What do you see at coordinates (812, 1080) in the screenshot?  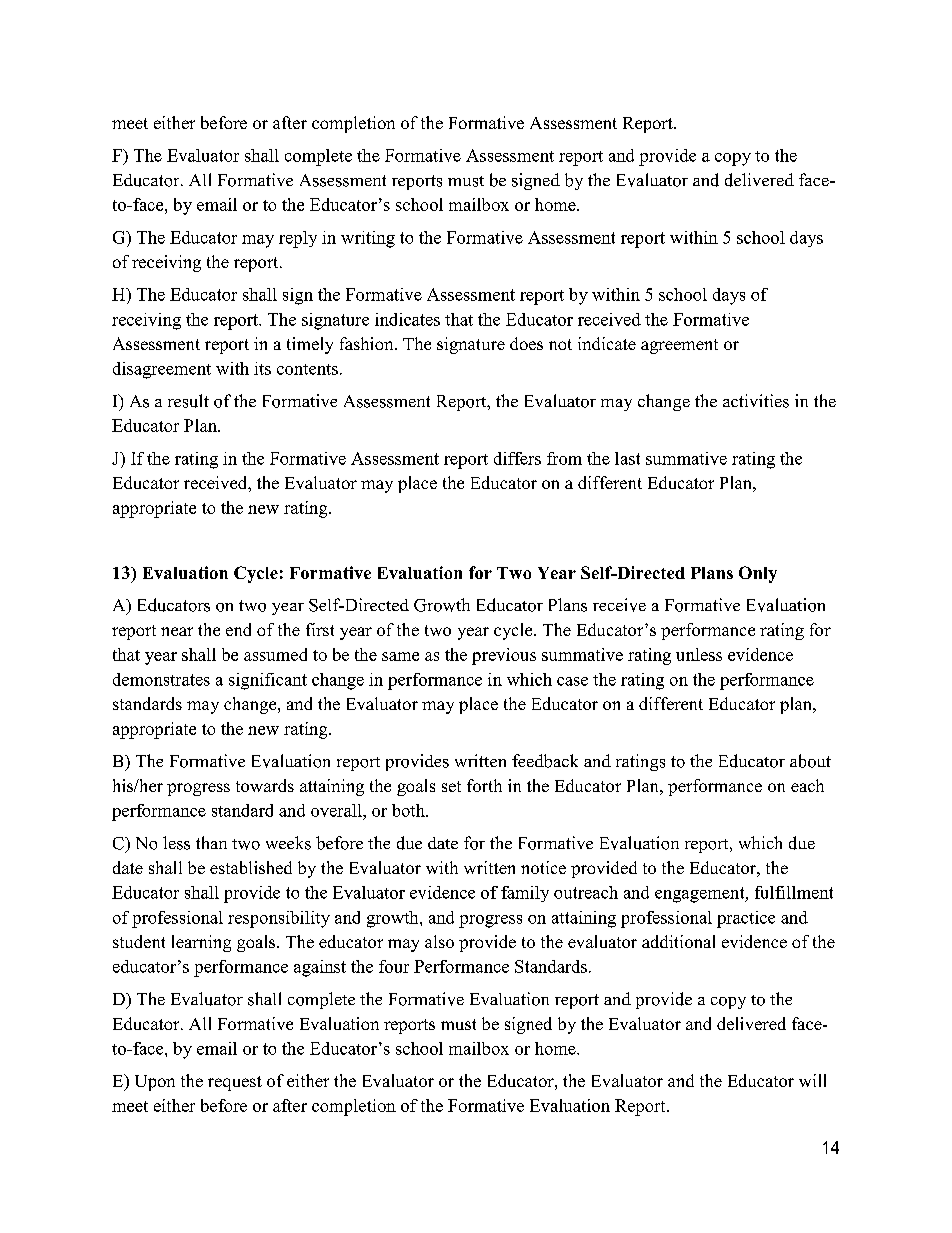 I see `will` at bounding box center [812, 1080].
